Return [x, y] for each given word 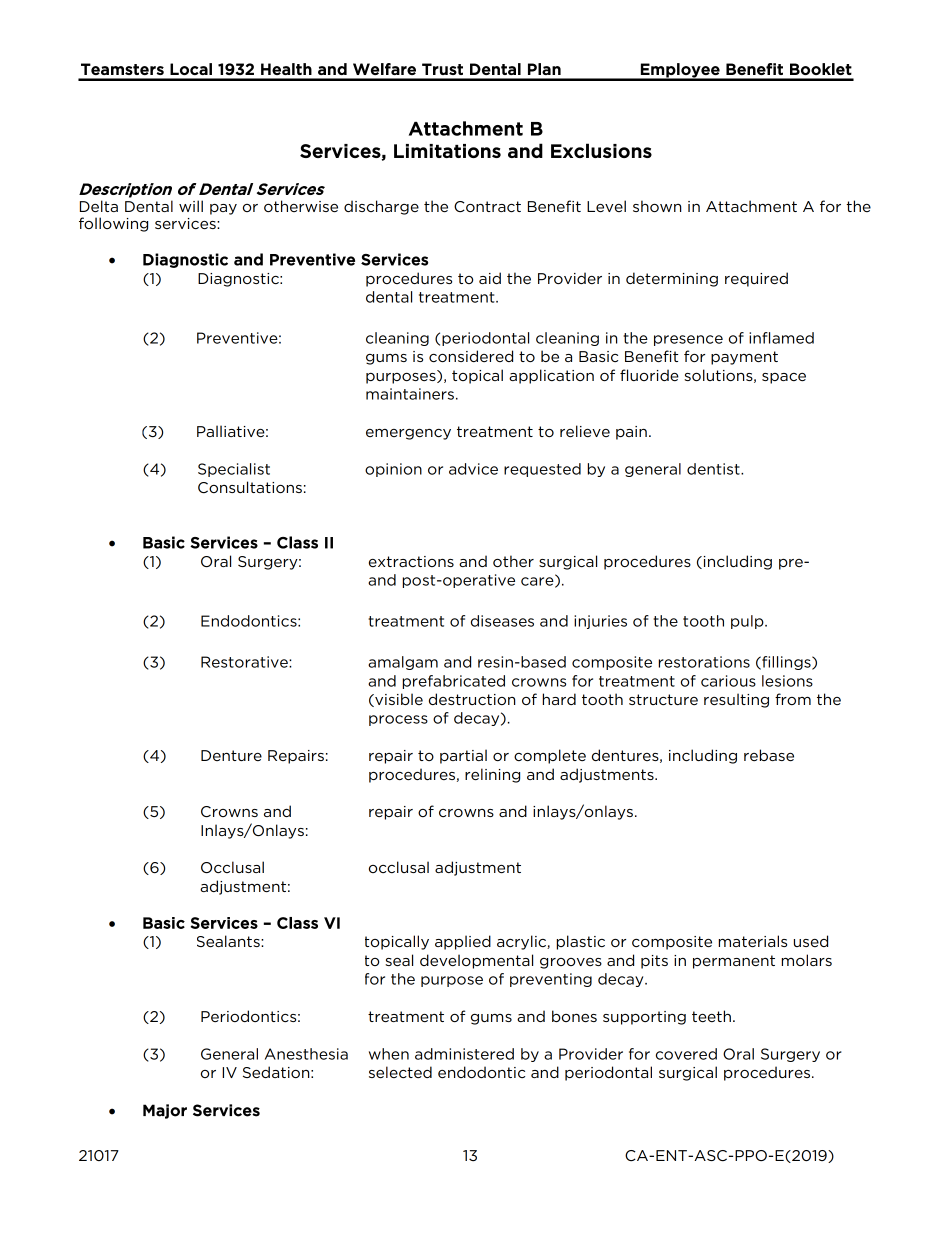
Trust [442, 69]
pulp [748, 622]
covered [686, 1054]
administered [464, 1054]
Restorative [245, 662]
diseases [502, 621]
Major [165, 1111]
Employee [680, 71]
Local [191, 69]
